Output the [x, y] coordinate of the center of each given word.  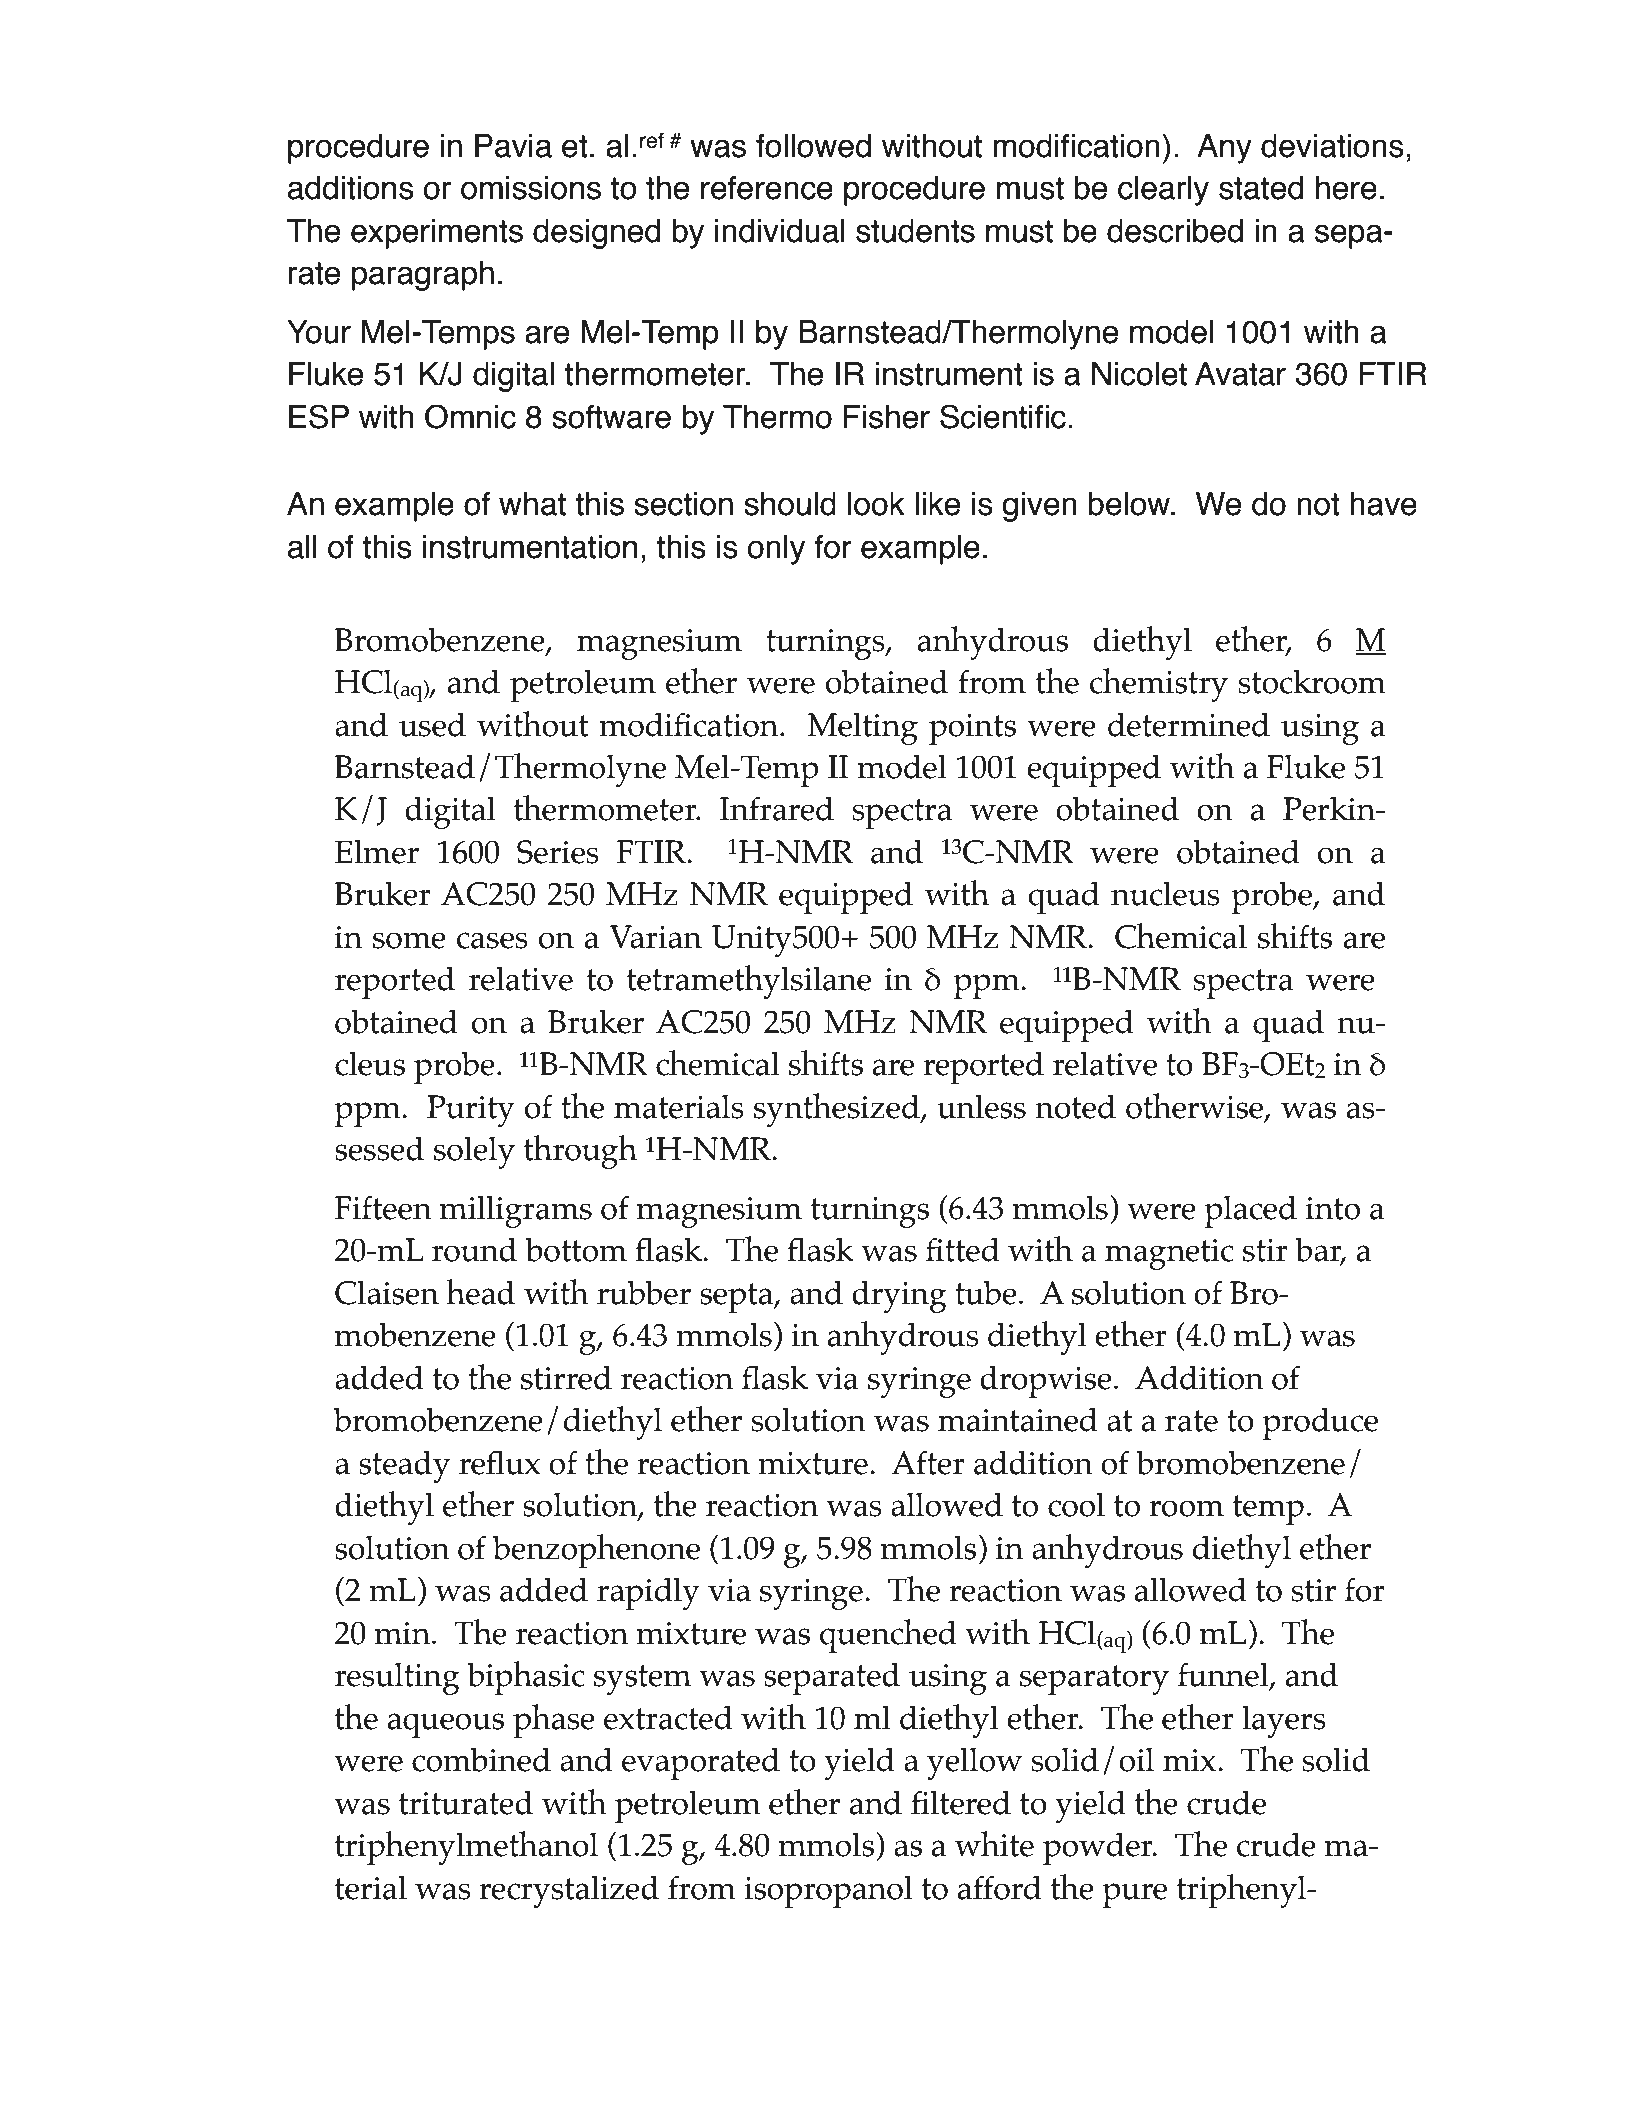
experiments [437, 234]
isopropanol [828, 1891]
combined [481, 1759]
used [432, 724]
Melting [862, 728]
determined [1189, 724]
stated [1261, 188]
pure [1134, 1895]
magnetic [1169, 1254]
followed [813, 146]
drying [899, 1296]
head [480, 1292]
